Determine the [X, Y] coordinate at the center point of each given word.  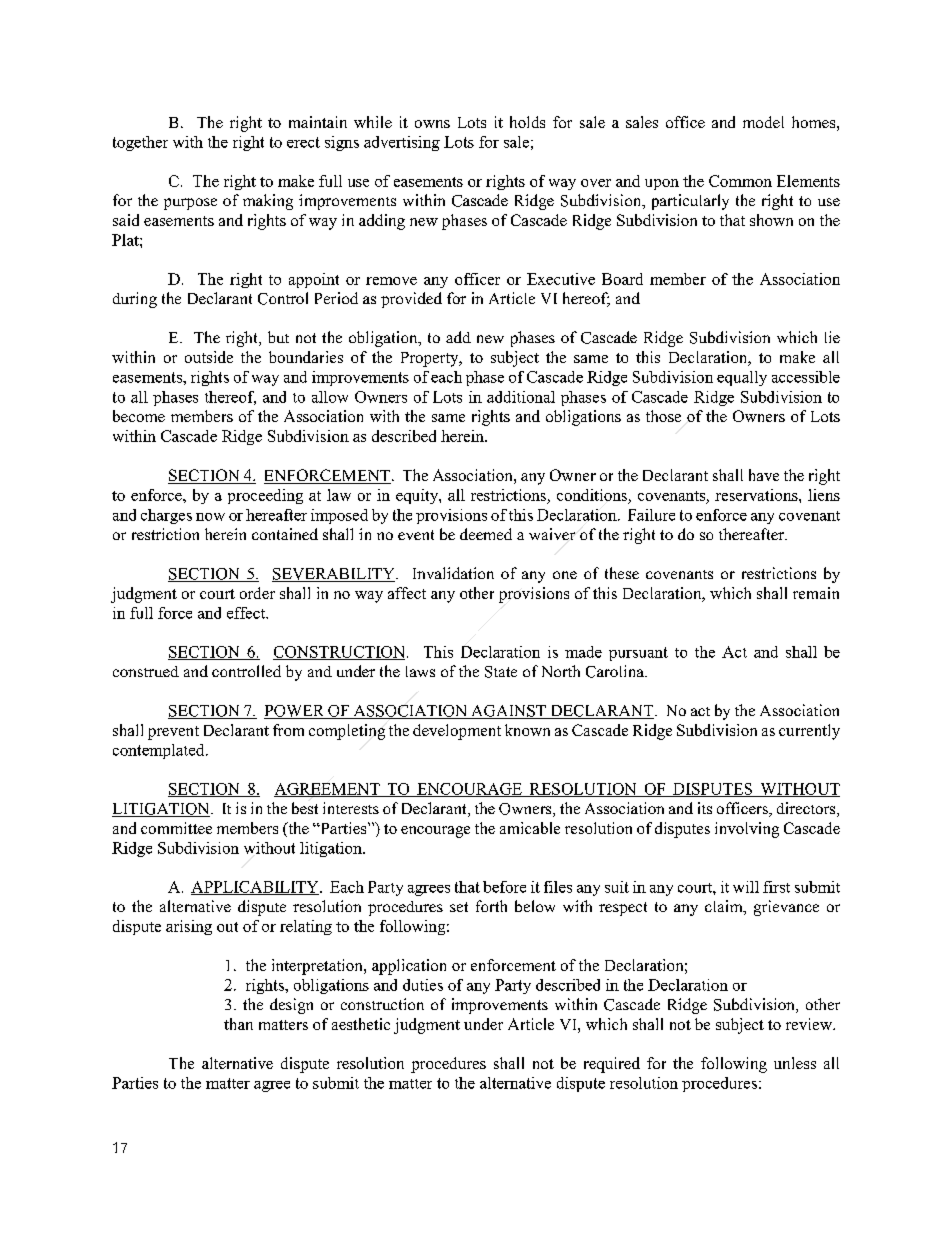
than [238, 1024]
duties [423, 985]
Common [740, 181]
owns [432, 124]
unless [795, 1063]
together [140, 143]
